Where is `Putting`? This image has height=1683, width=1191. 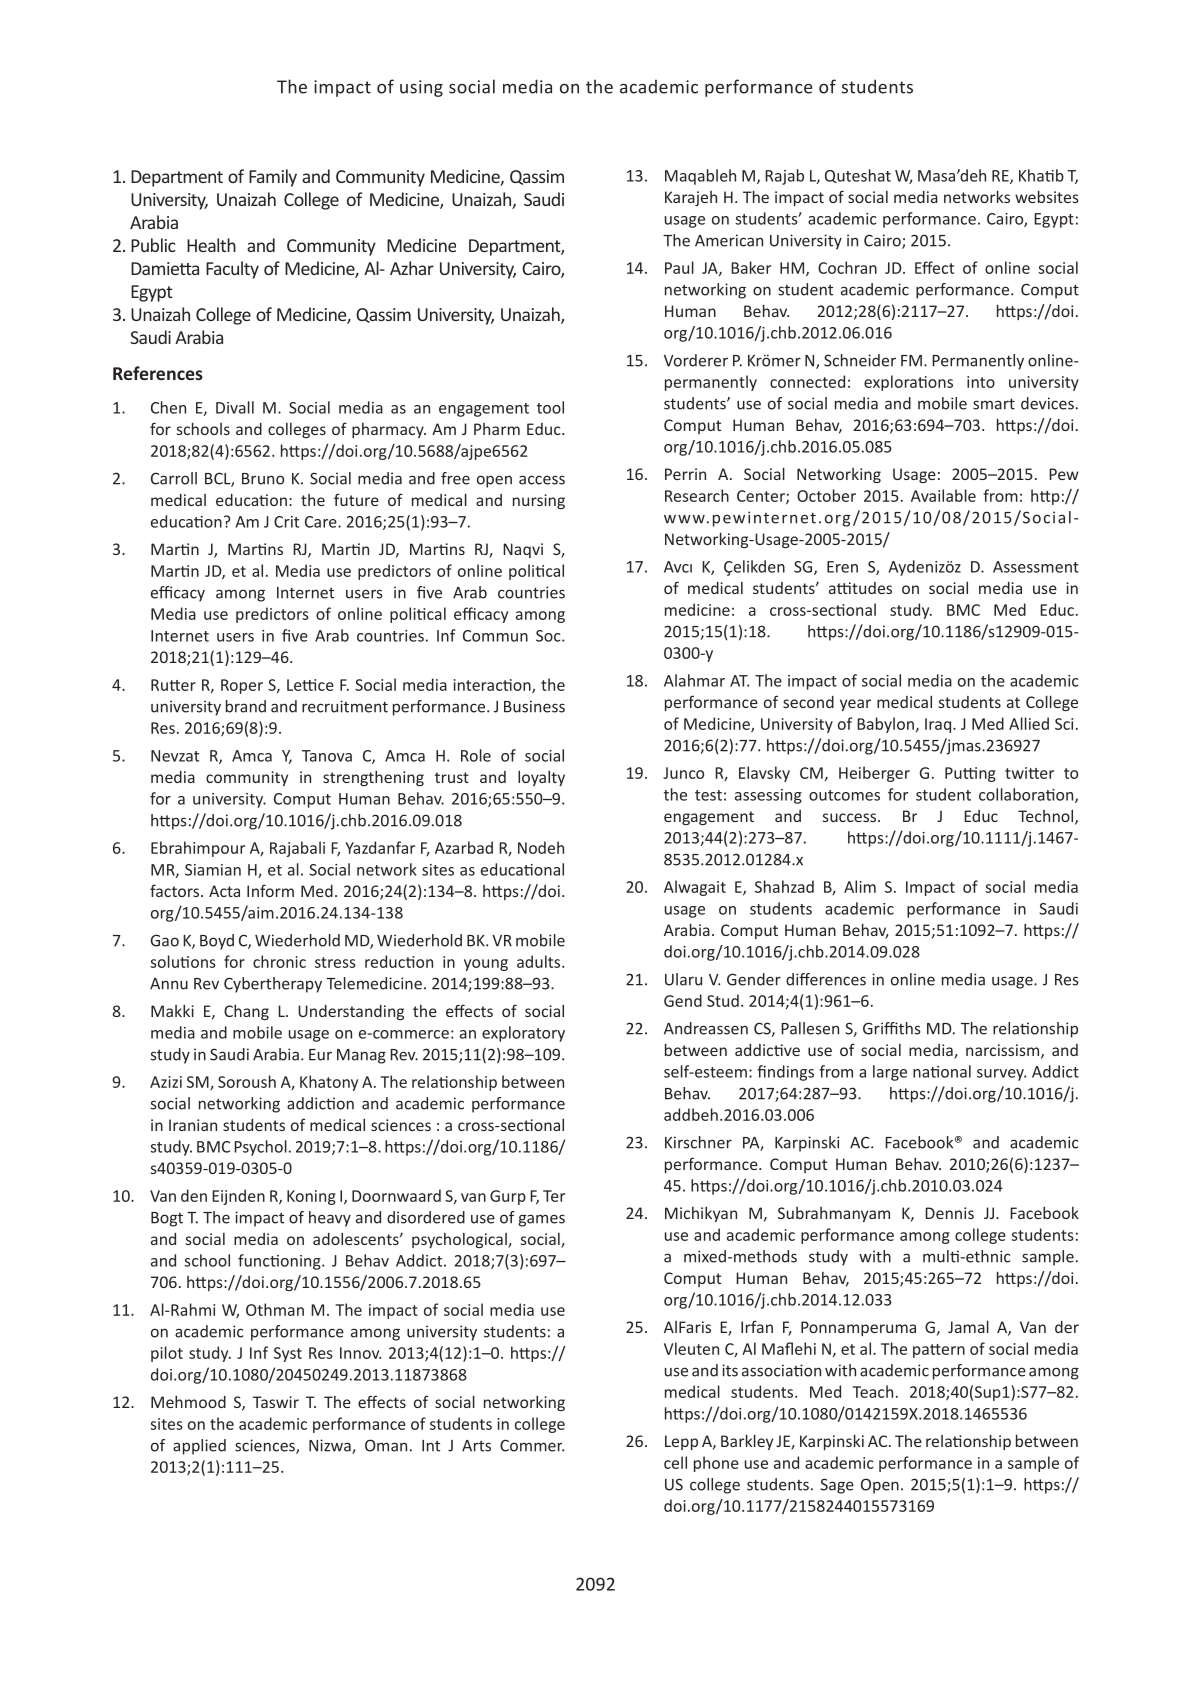
Putting is located at coordinates (970, 774).
